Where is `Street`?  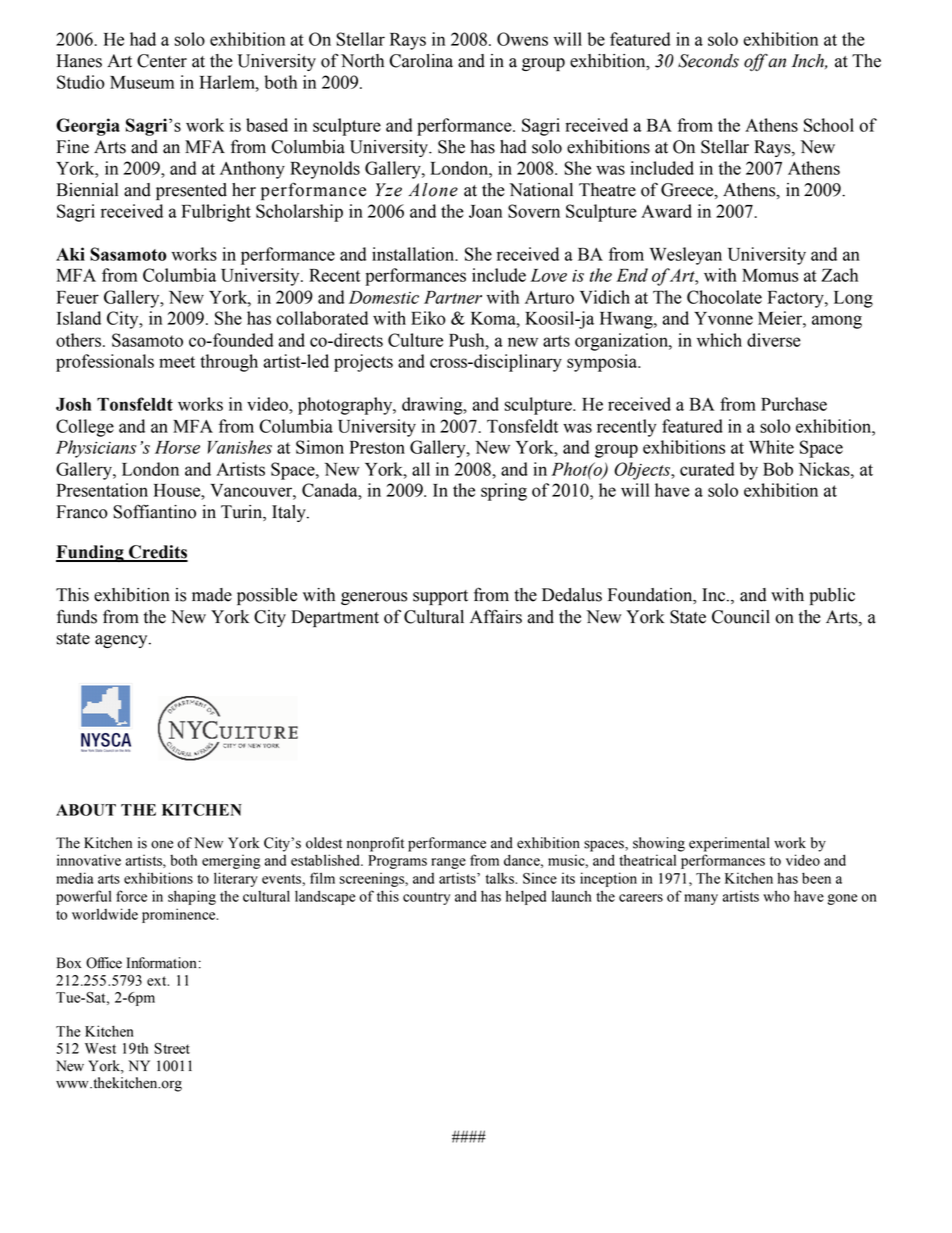 Street is located at coordinates (172, 1048).
